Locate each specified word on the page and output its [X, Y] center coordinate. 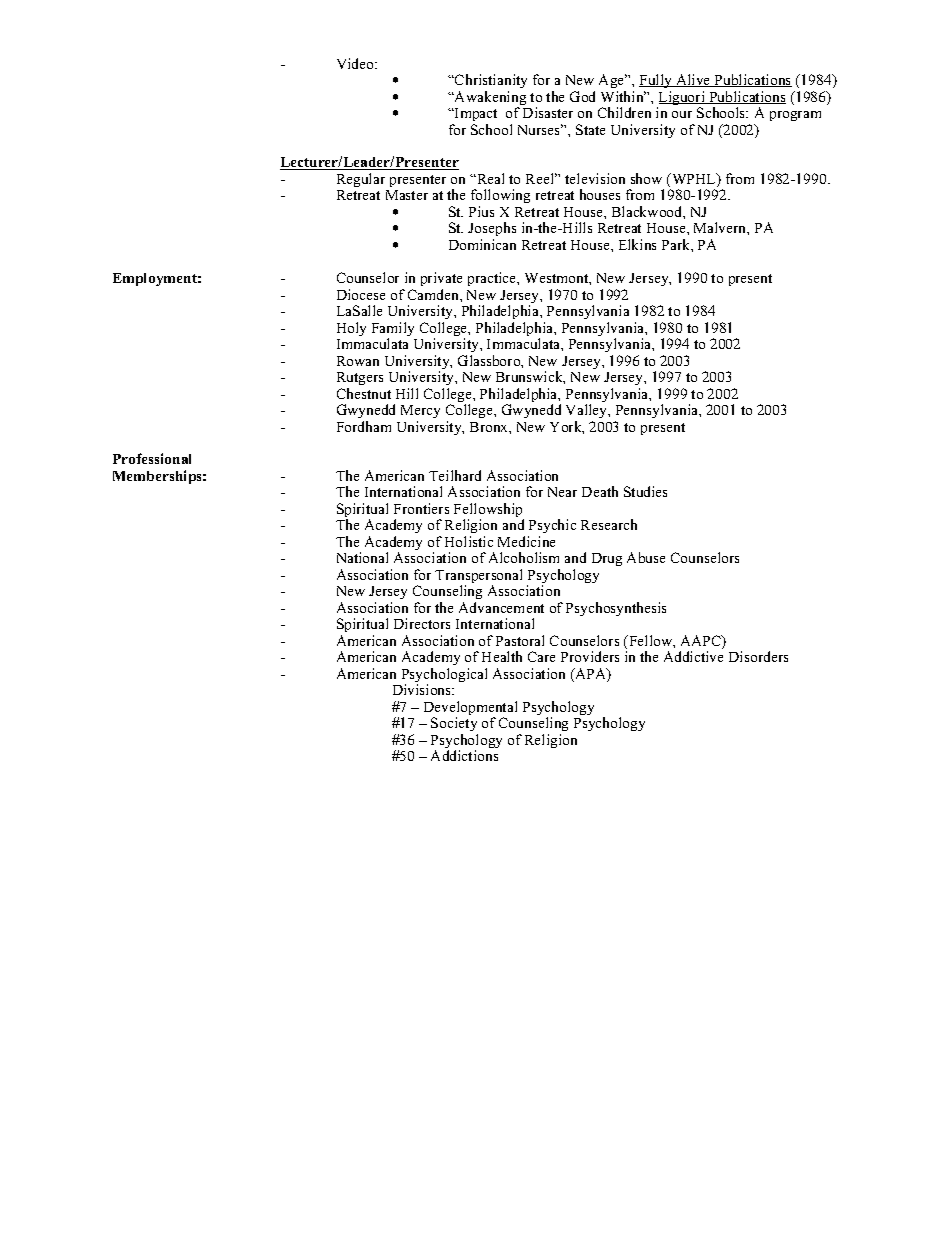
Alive [693, 80]
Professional [152, 458]
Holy [351, 329]
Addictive [693, 656]
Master [407, 195]
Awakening [489, 99]
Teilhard [455, 475]
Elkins [637, 244]
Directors [422, 623]
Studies [645, 491]
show [646, 178]
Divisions [423, 689]
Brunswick [530, 377]
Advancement [501, 607]
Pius [481, 211]
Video [356, 63]
